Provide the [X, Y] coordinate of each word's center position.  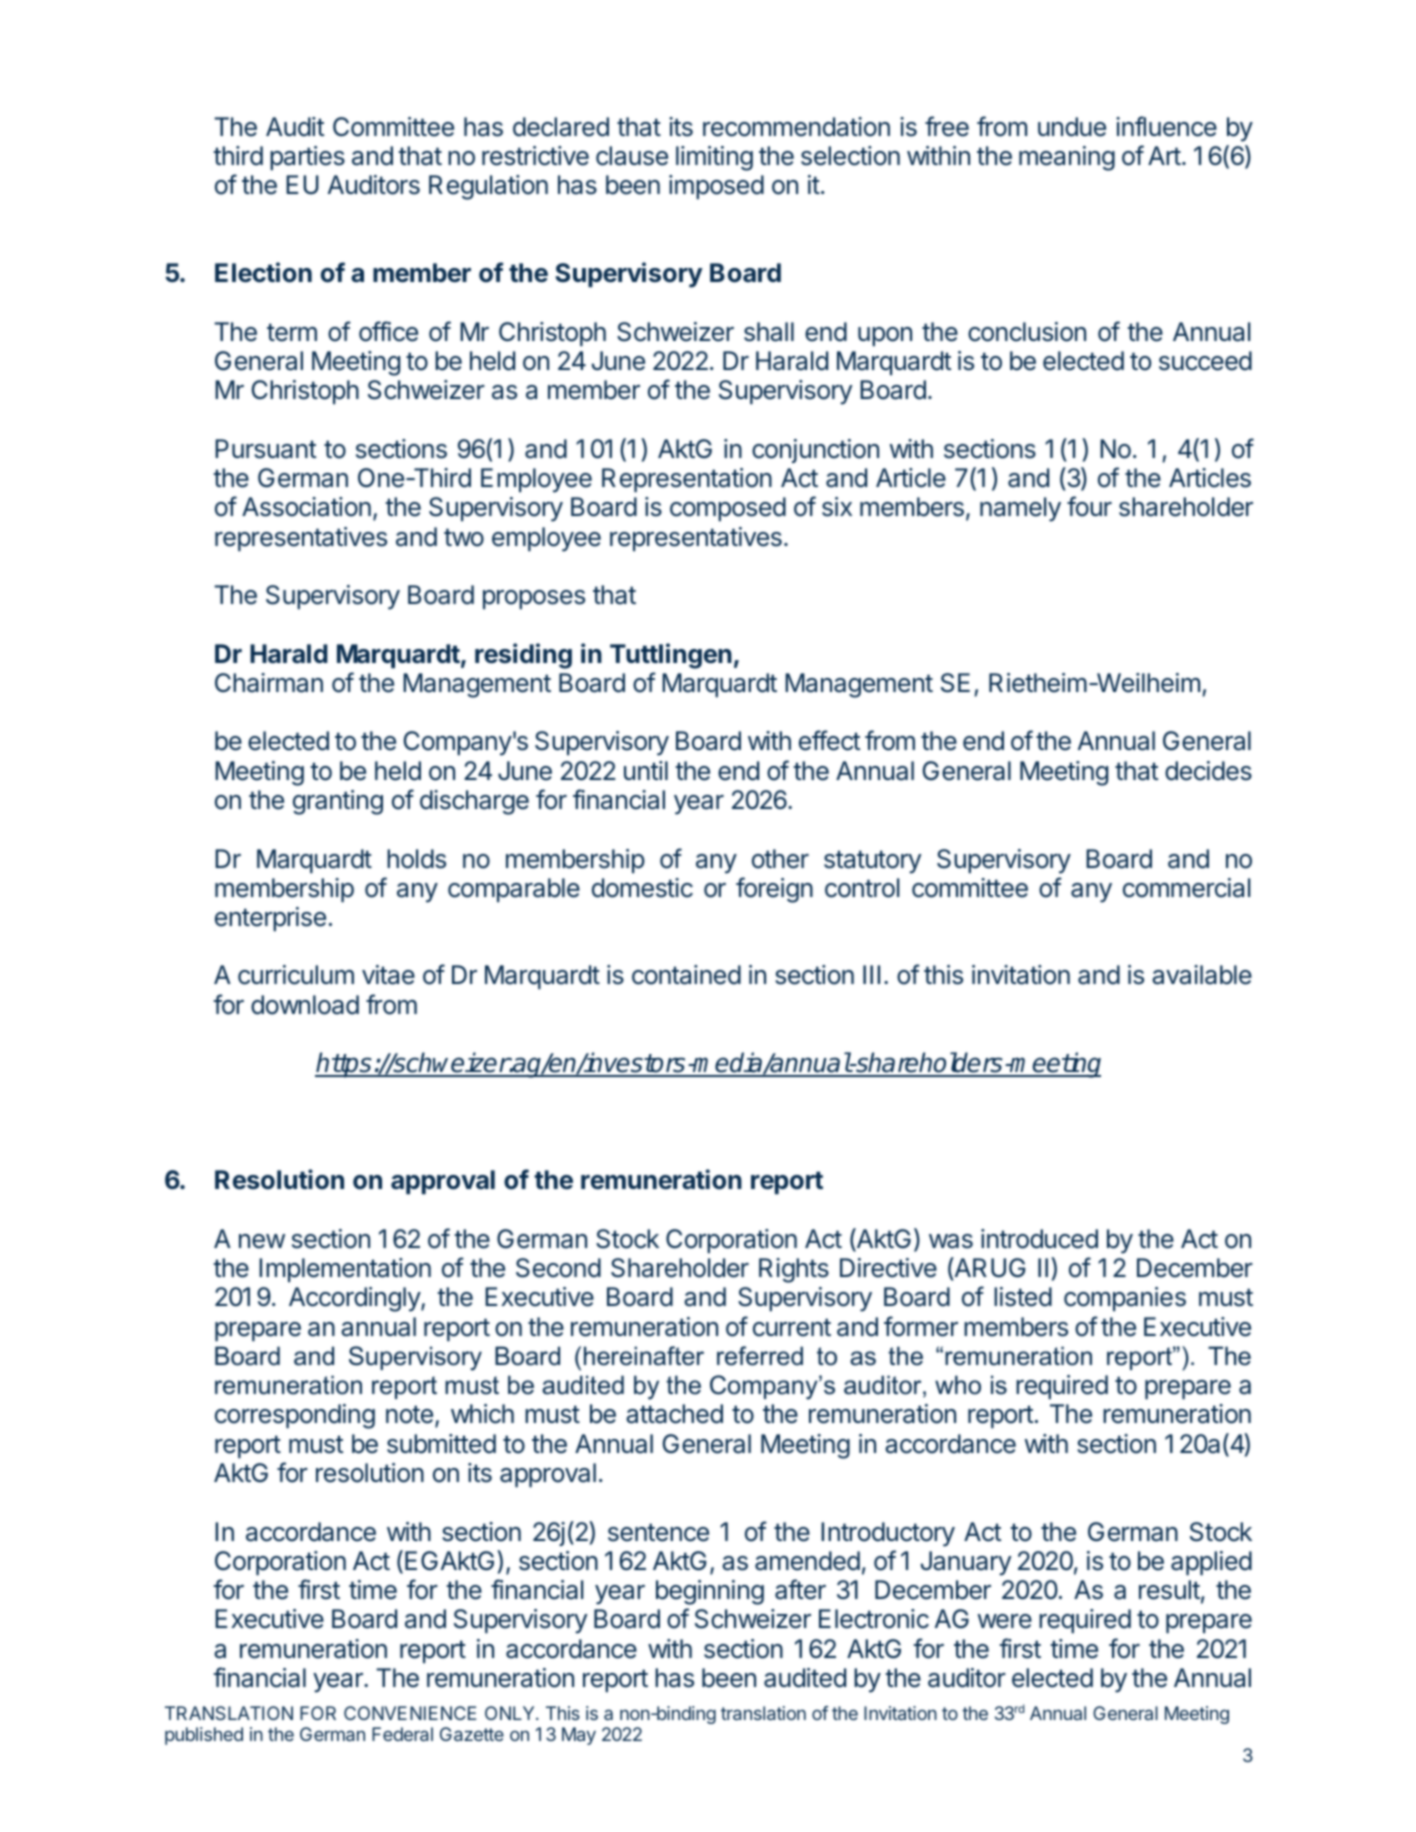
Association [306, 507]
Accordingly [355, 1299]
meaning [1067, 158]
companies [1125, 1299]
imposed [716, 187]
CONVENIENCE [410, 1713]
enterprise [270, 919]
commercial [1186, 888]
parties [307, 158]
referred [760, 1356]
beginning [710, 1592]
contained [686, 975]
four [1089, 506]
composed [728, 509]
